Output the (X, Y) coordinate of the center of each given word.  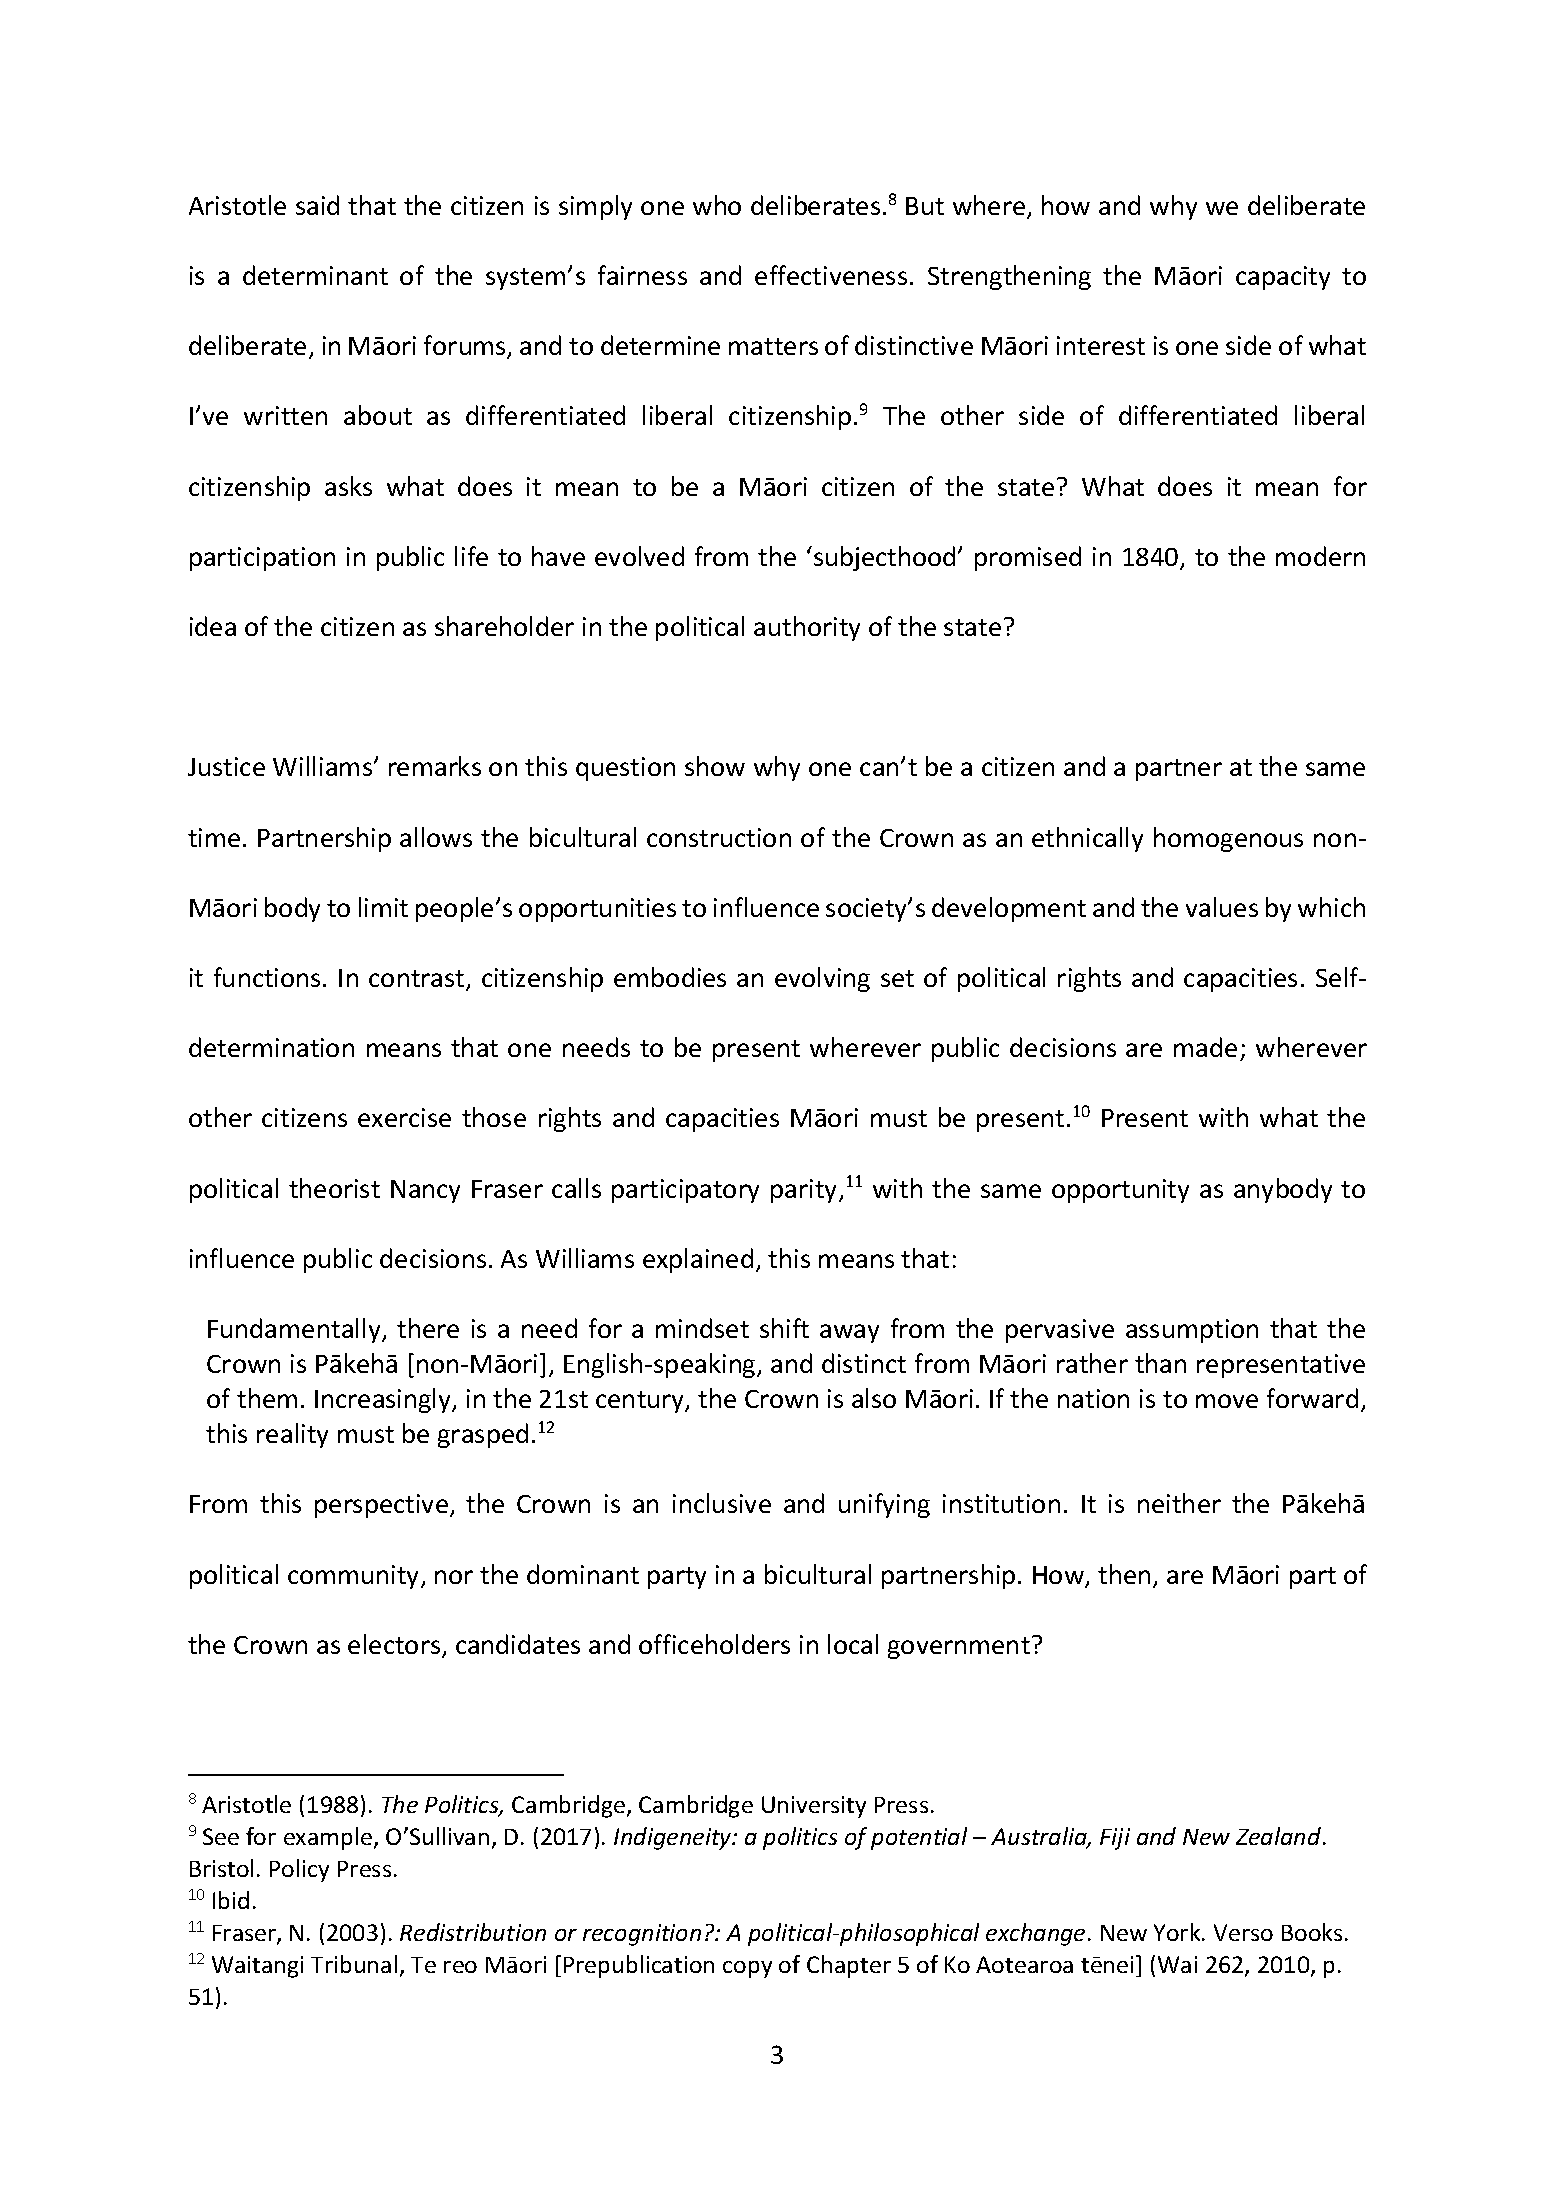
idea (213, 626)
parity (805, 1191)
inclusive (722, 1503)
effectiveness (831, 275)
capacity (1283, 278)
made (1205, 1047)
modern (1320, 556)
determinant (315, 275)
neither (1179, 1503)
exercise (404, 1117)
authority (807, 628)
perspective (381, 1506)
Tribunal (354, 1964)
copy (747, 1969)
